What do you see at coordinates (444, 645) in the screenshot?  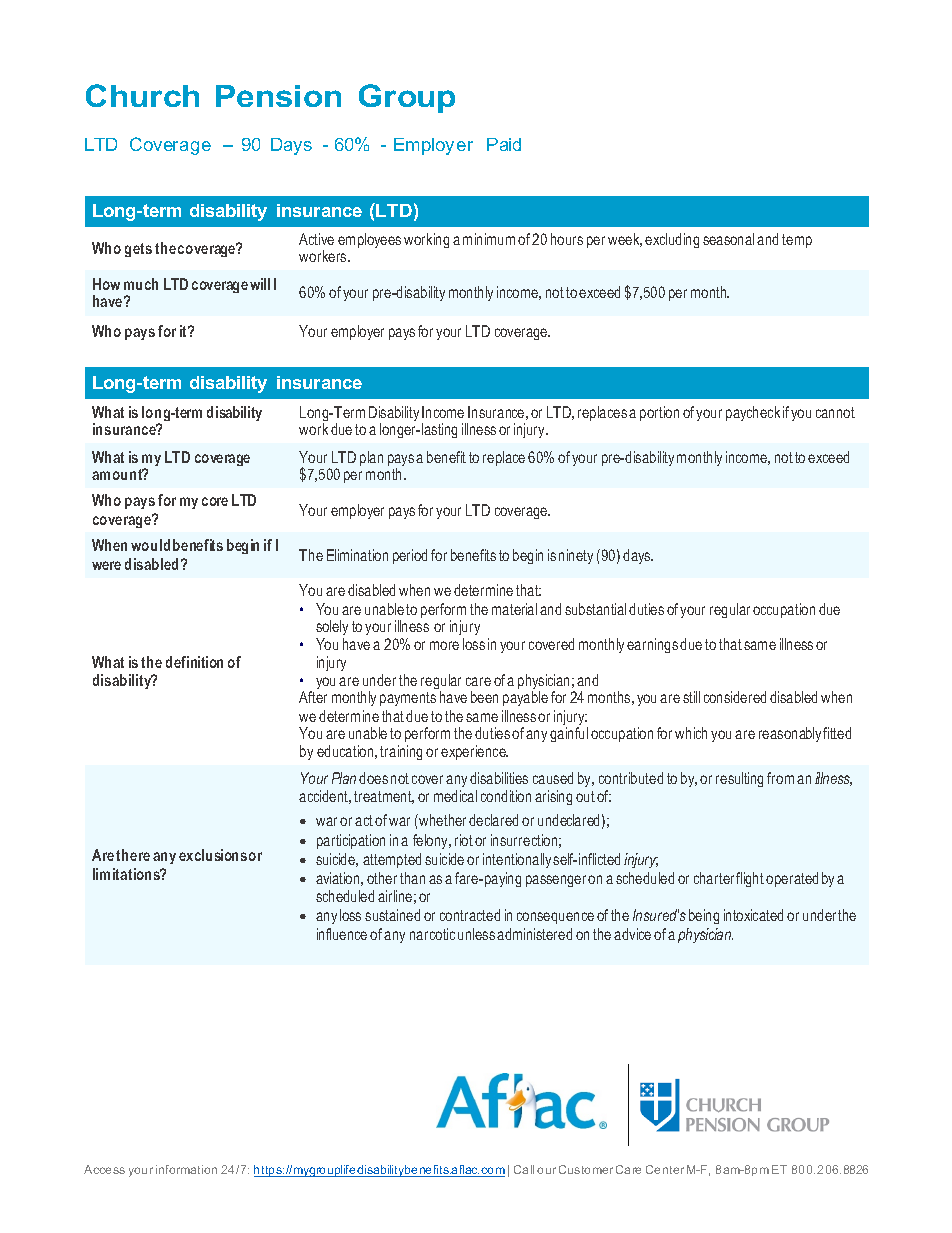 I see `more` at bounding box center [444, 645].
